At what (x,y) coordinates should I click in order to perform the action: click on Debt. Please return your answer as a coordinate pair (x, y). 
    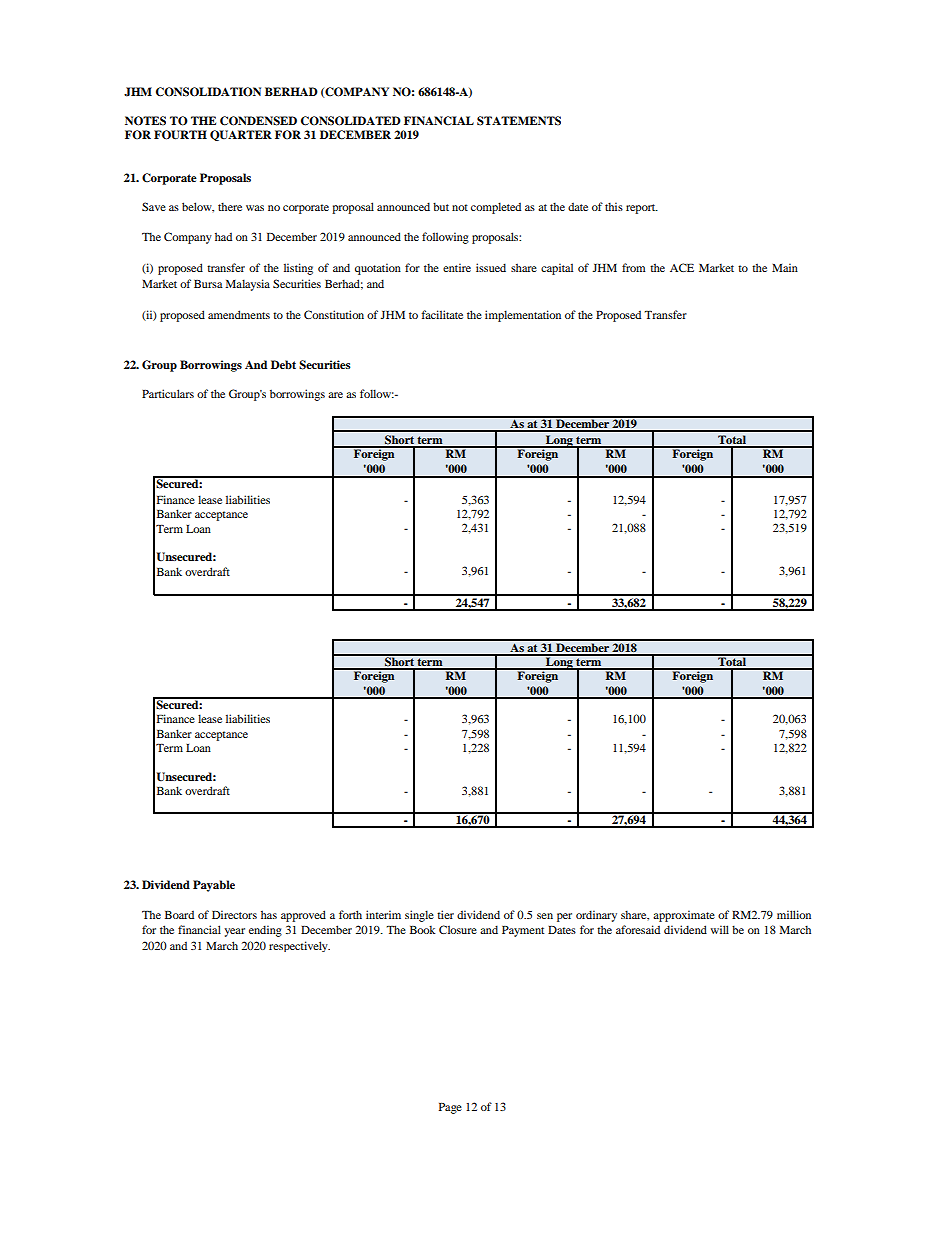
    Looking at the image, I should click on (283, 364).
